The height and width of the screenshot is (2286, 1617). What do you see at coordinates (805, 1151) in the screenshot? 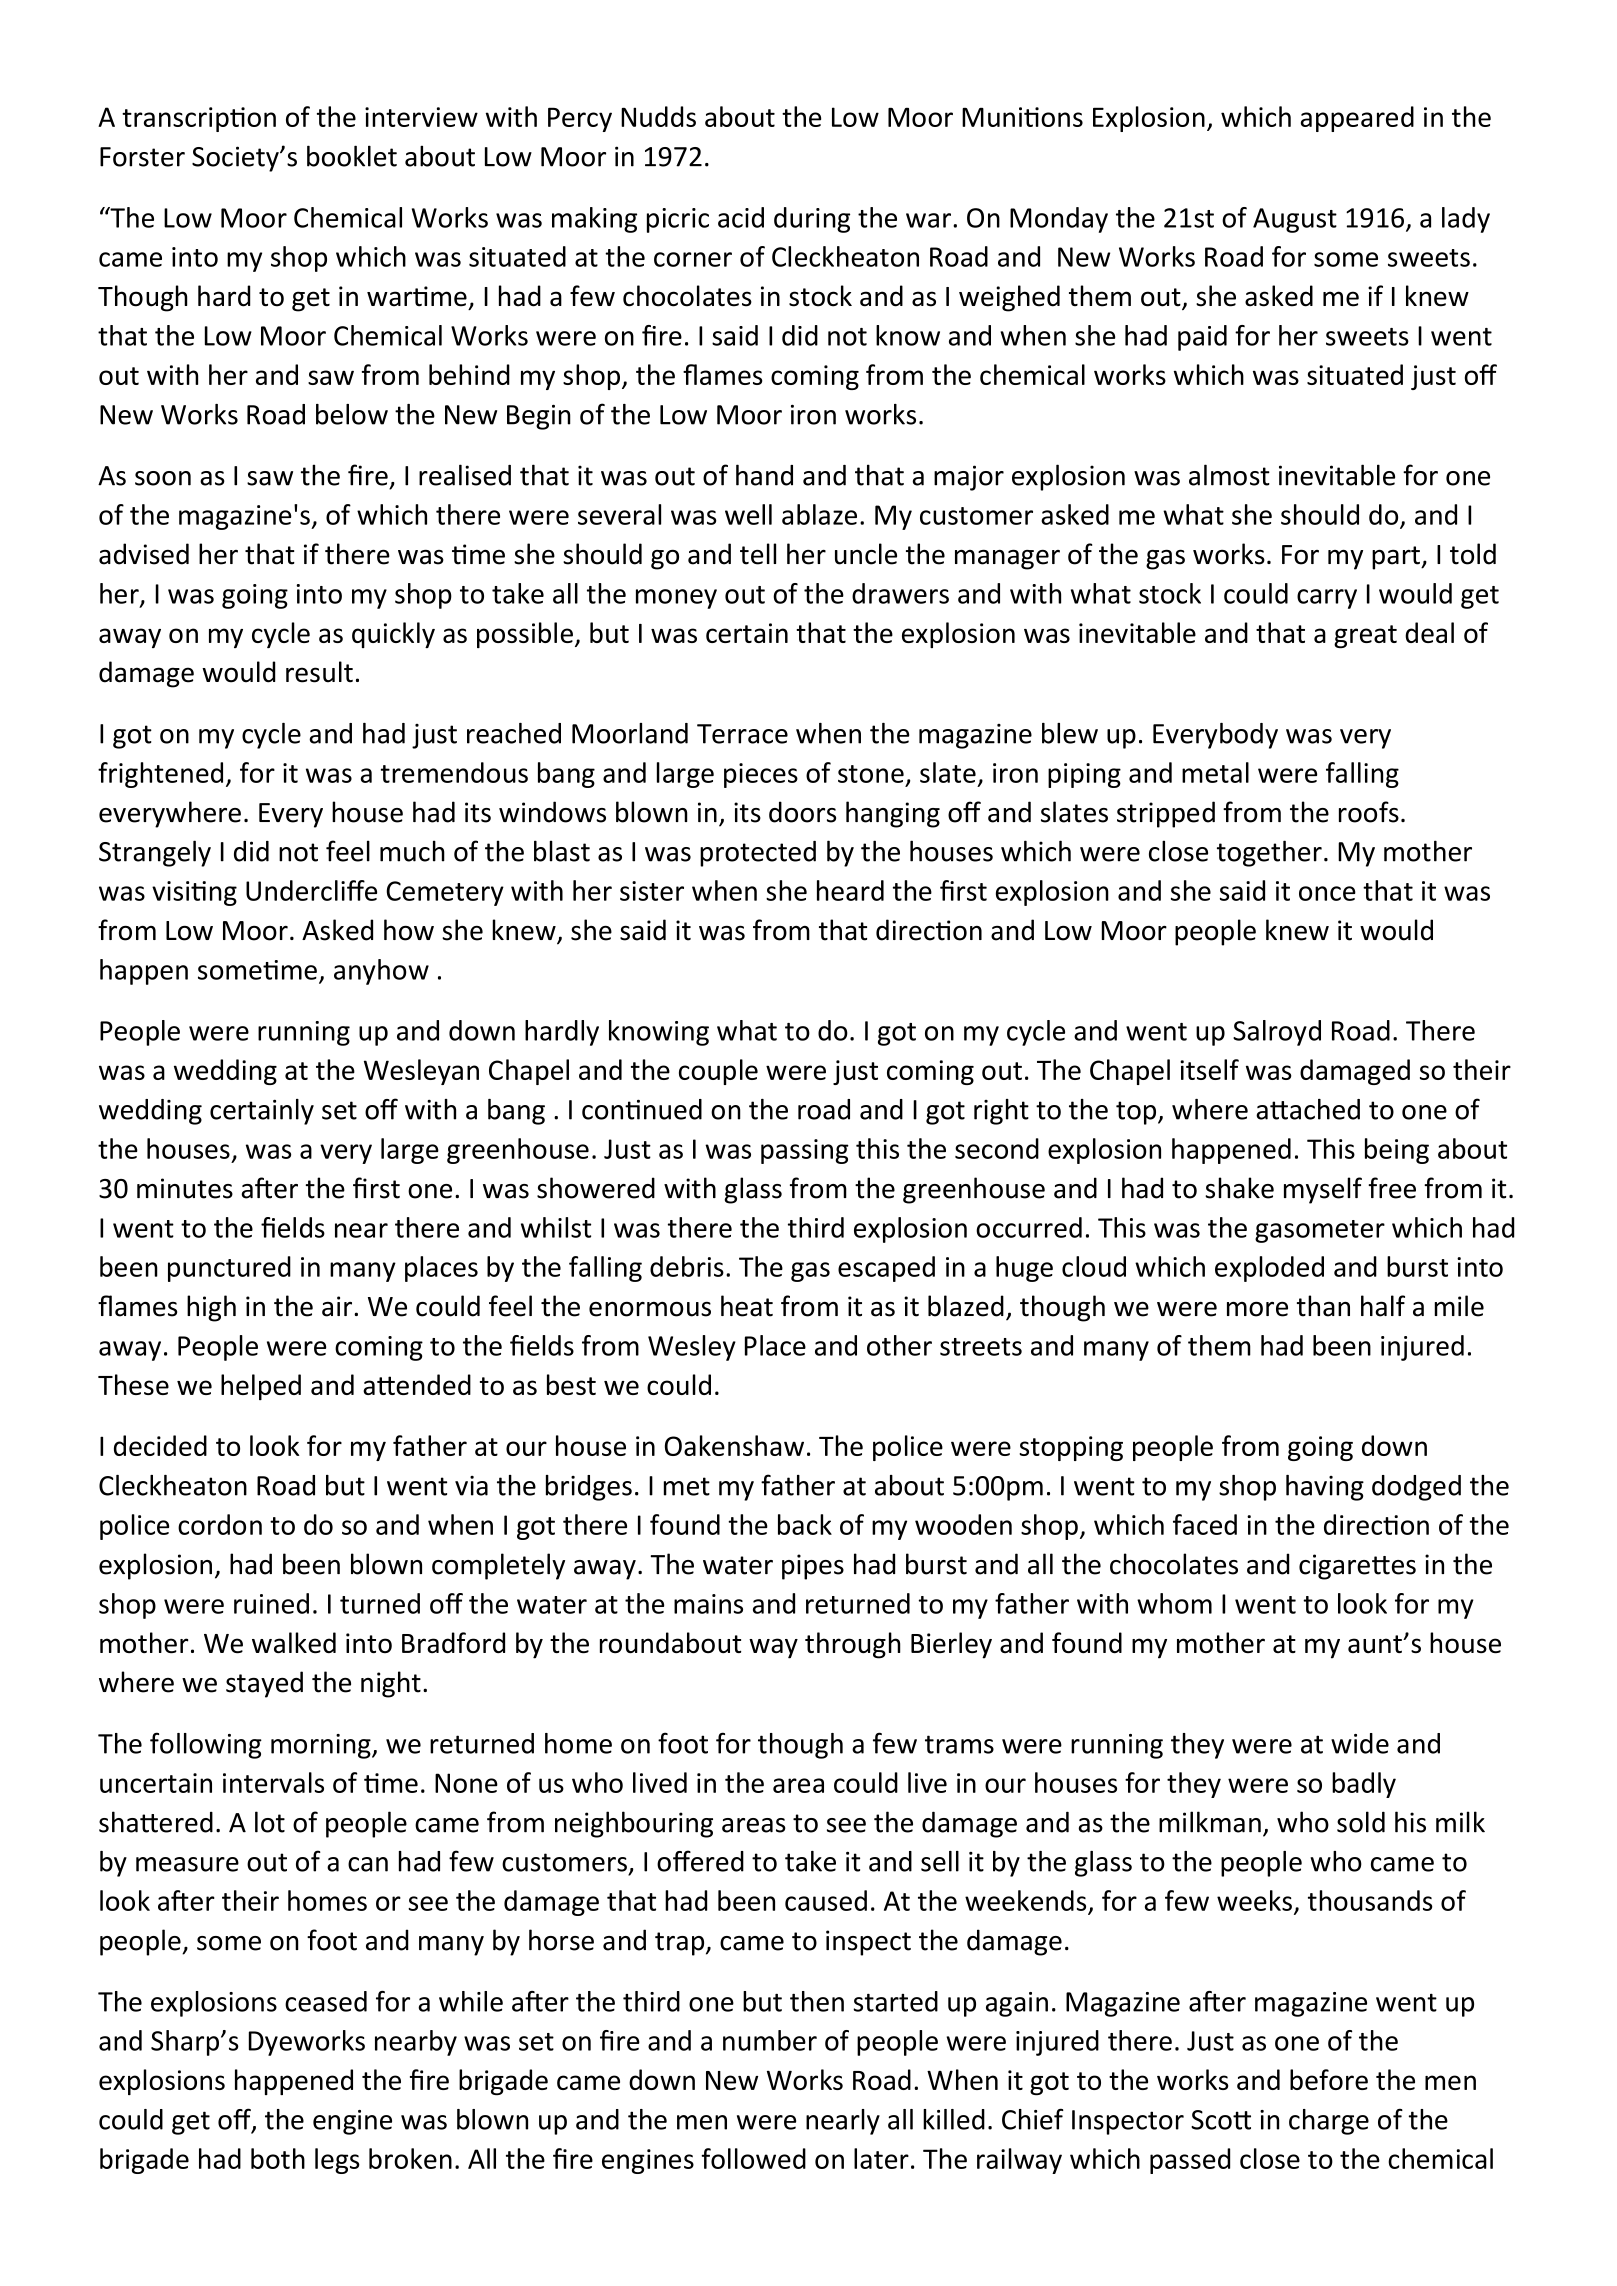
I see `passing` at bounding box center [805, 1151].
